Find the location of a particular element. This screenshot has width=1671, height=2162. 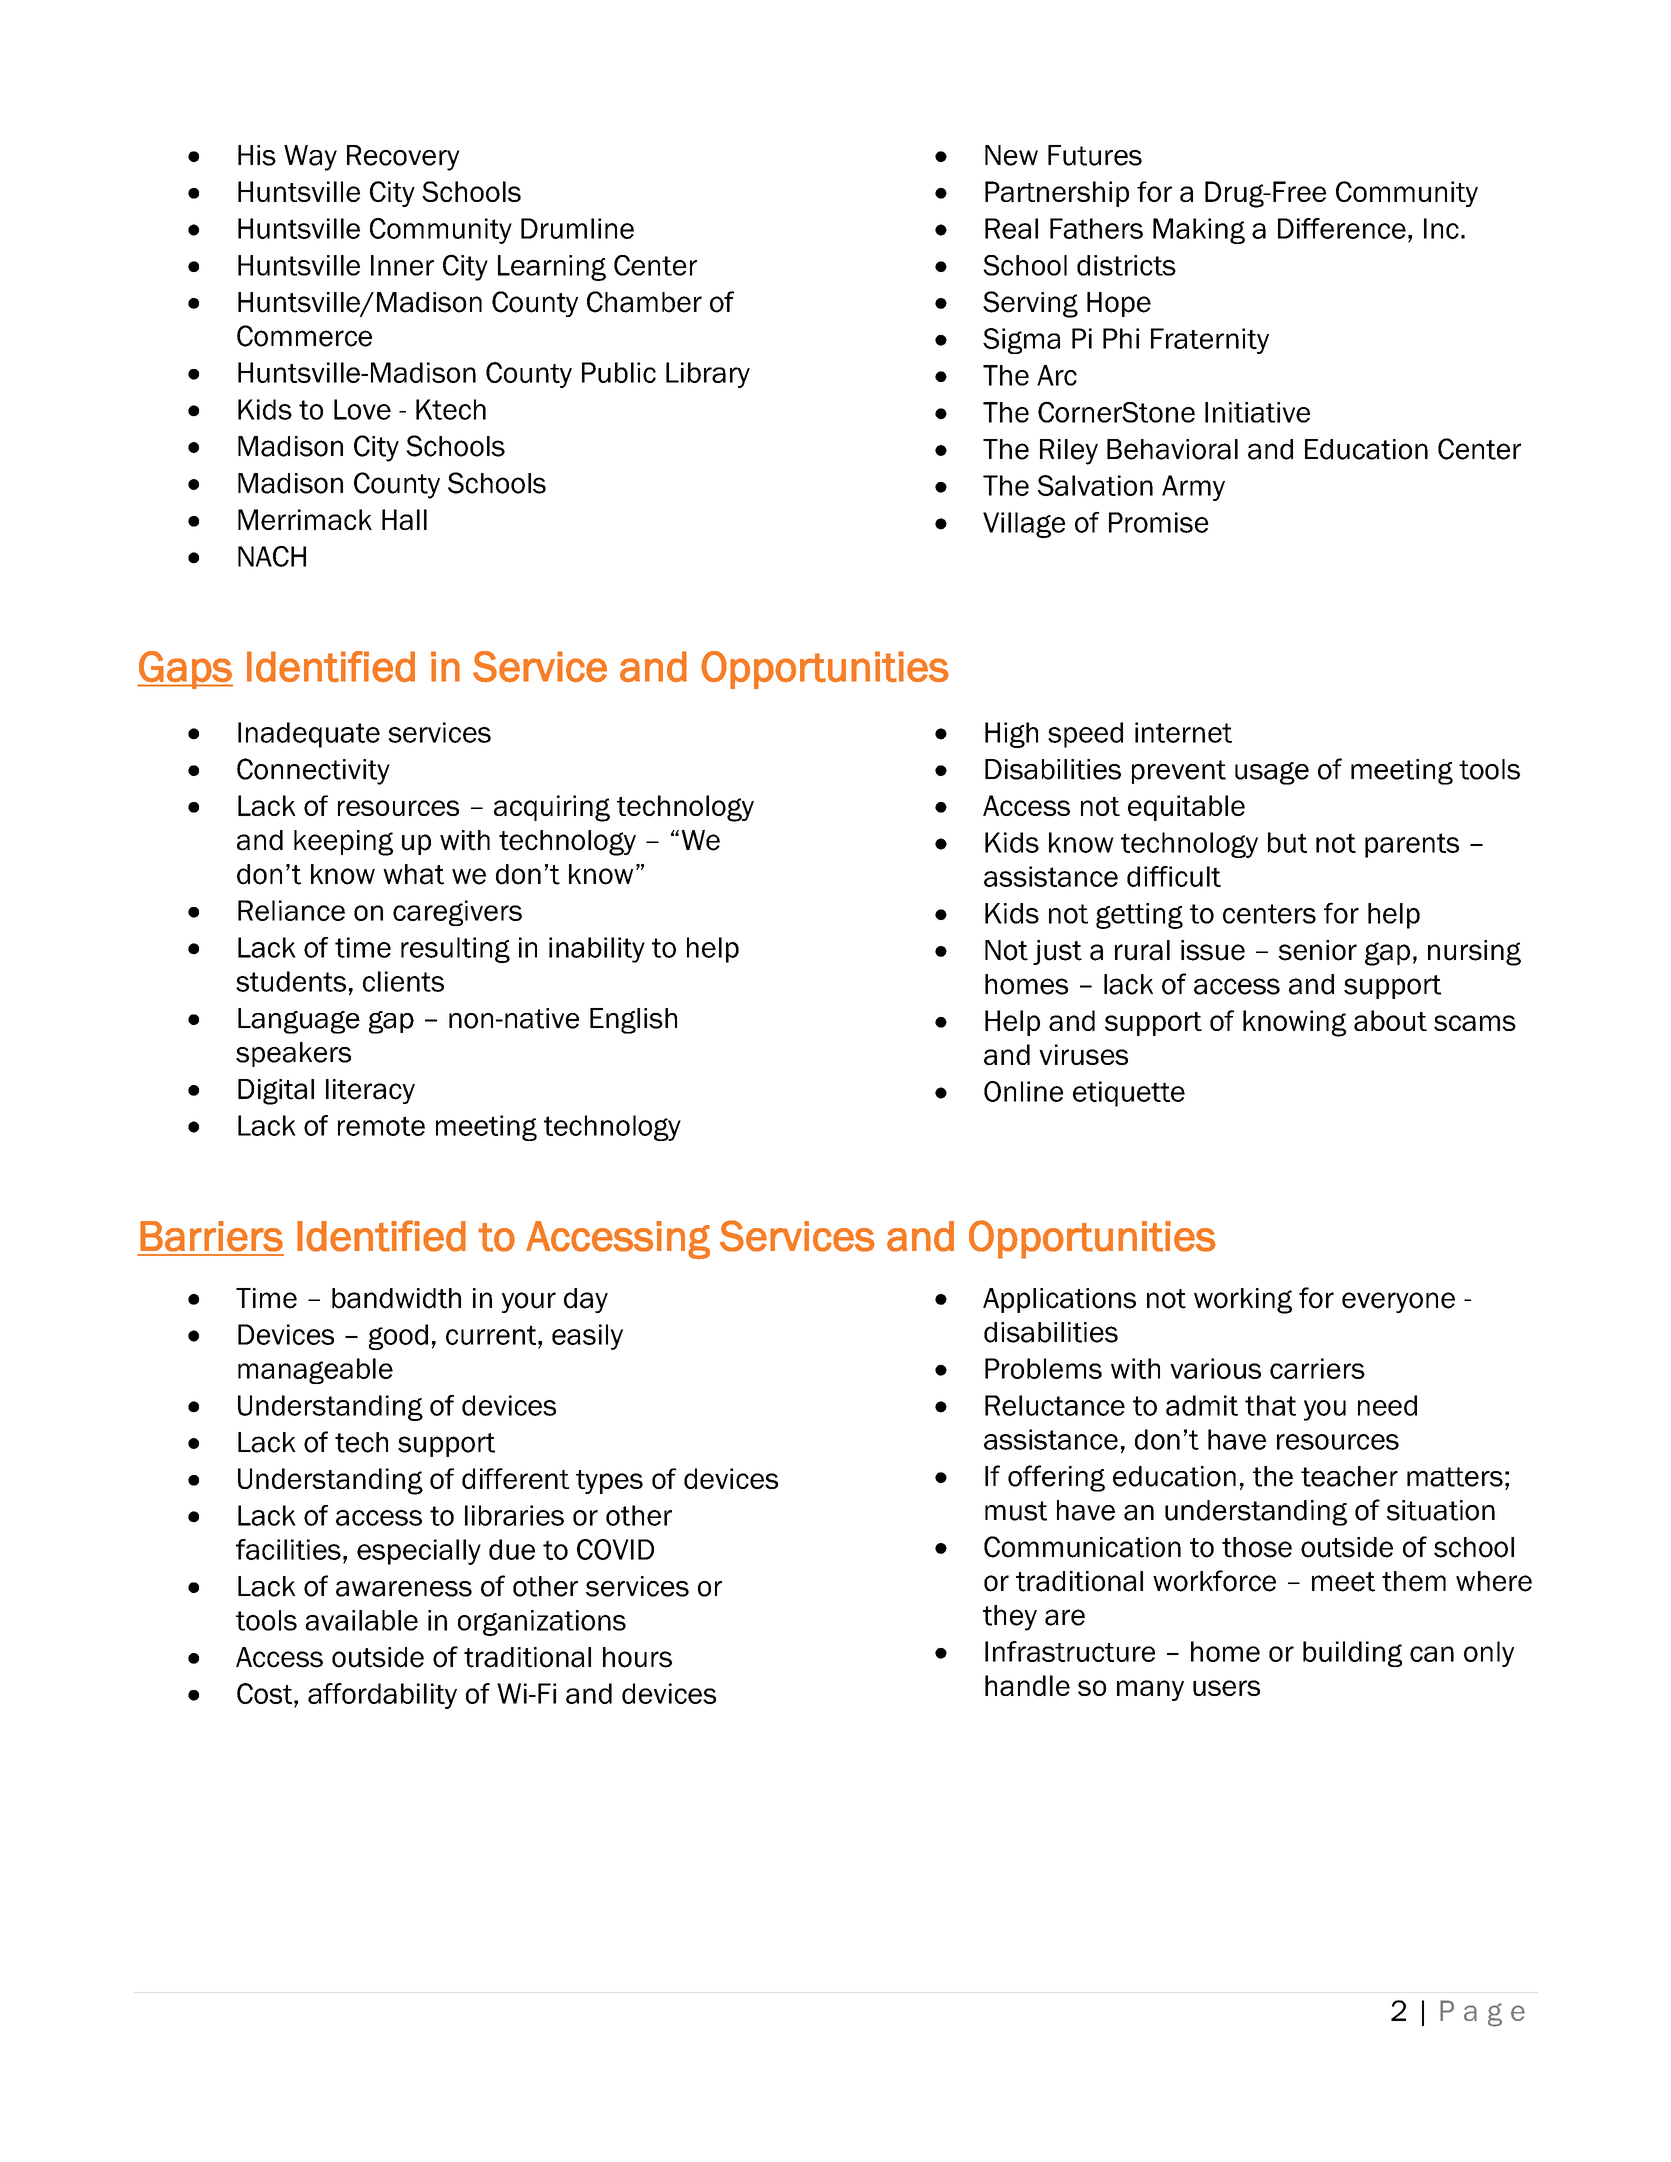

senior is located at coordinates (1317, 950).
